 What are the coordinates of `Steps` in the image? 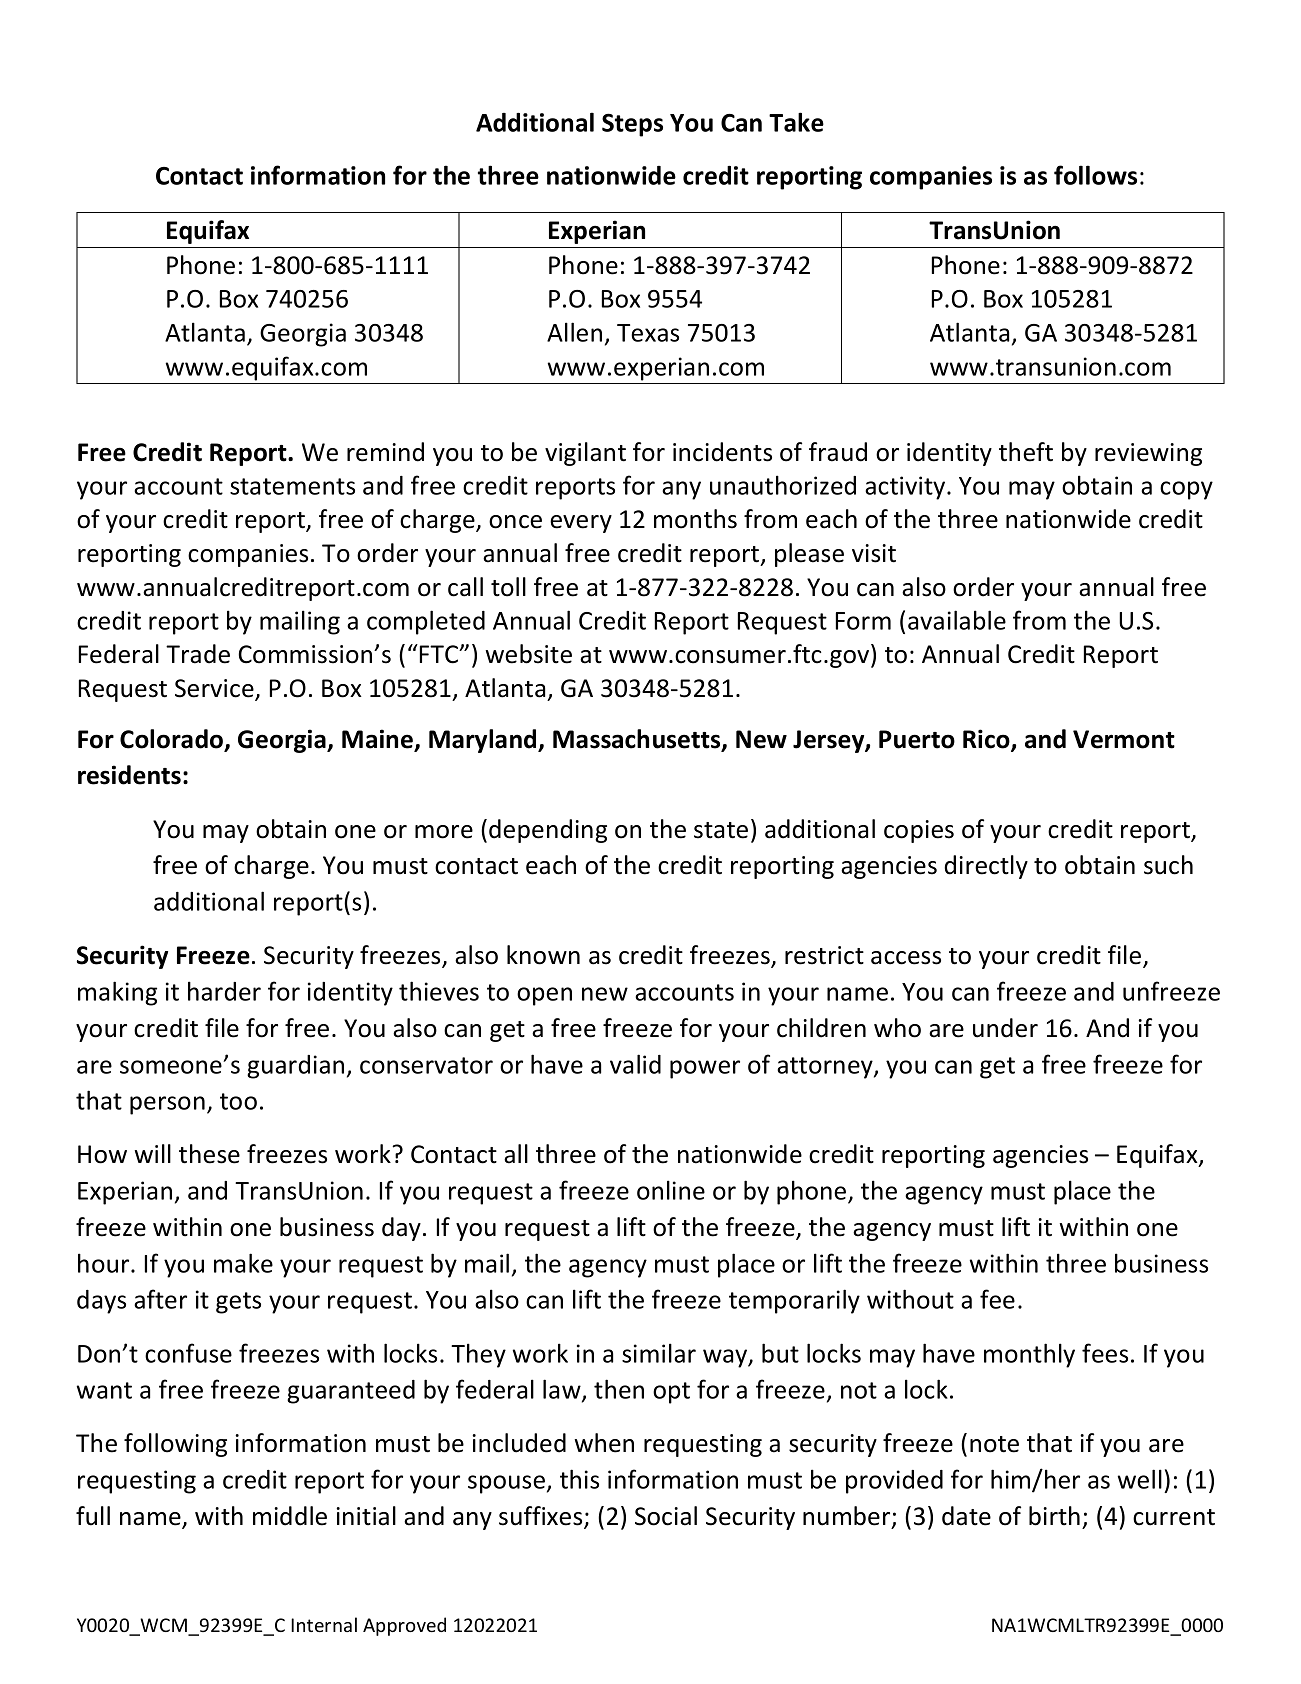 It's located at (632, 125).
